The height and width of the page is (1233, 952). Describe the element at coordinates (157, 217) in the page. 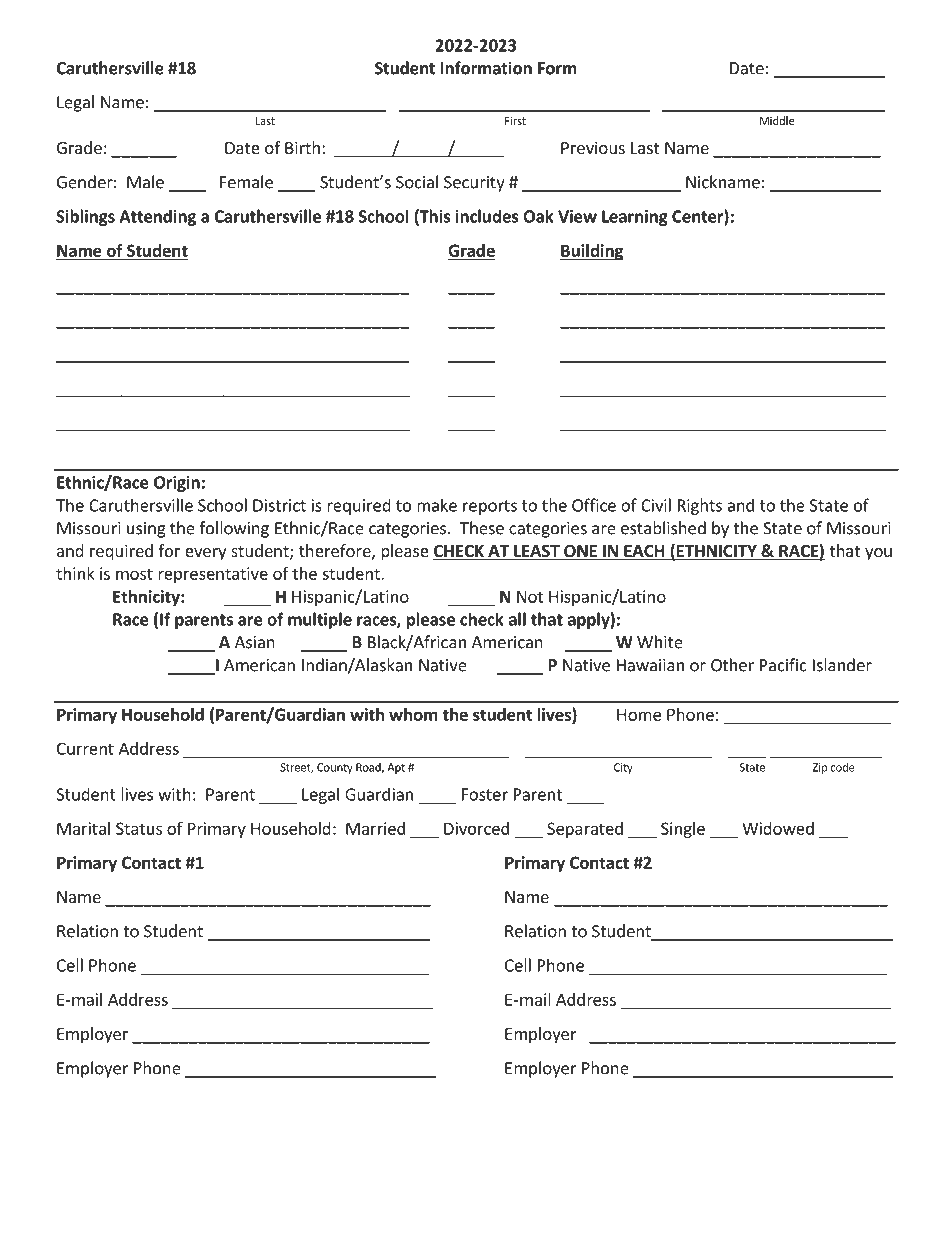

I see `Attending` at that location.
